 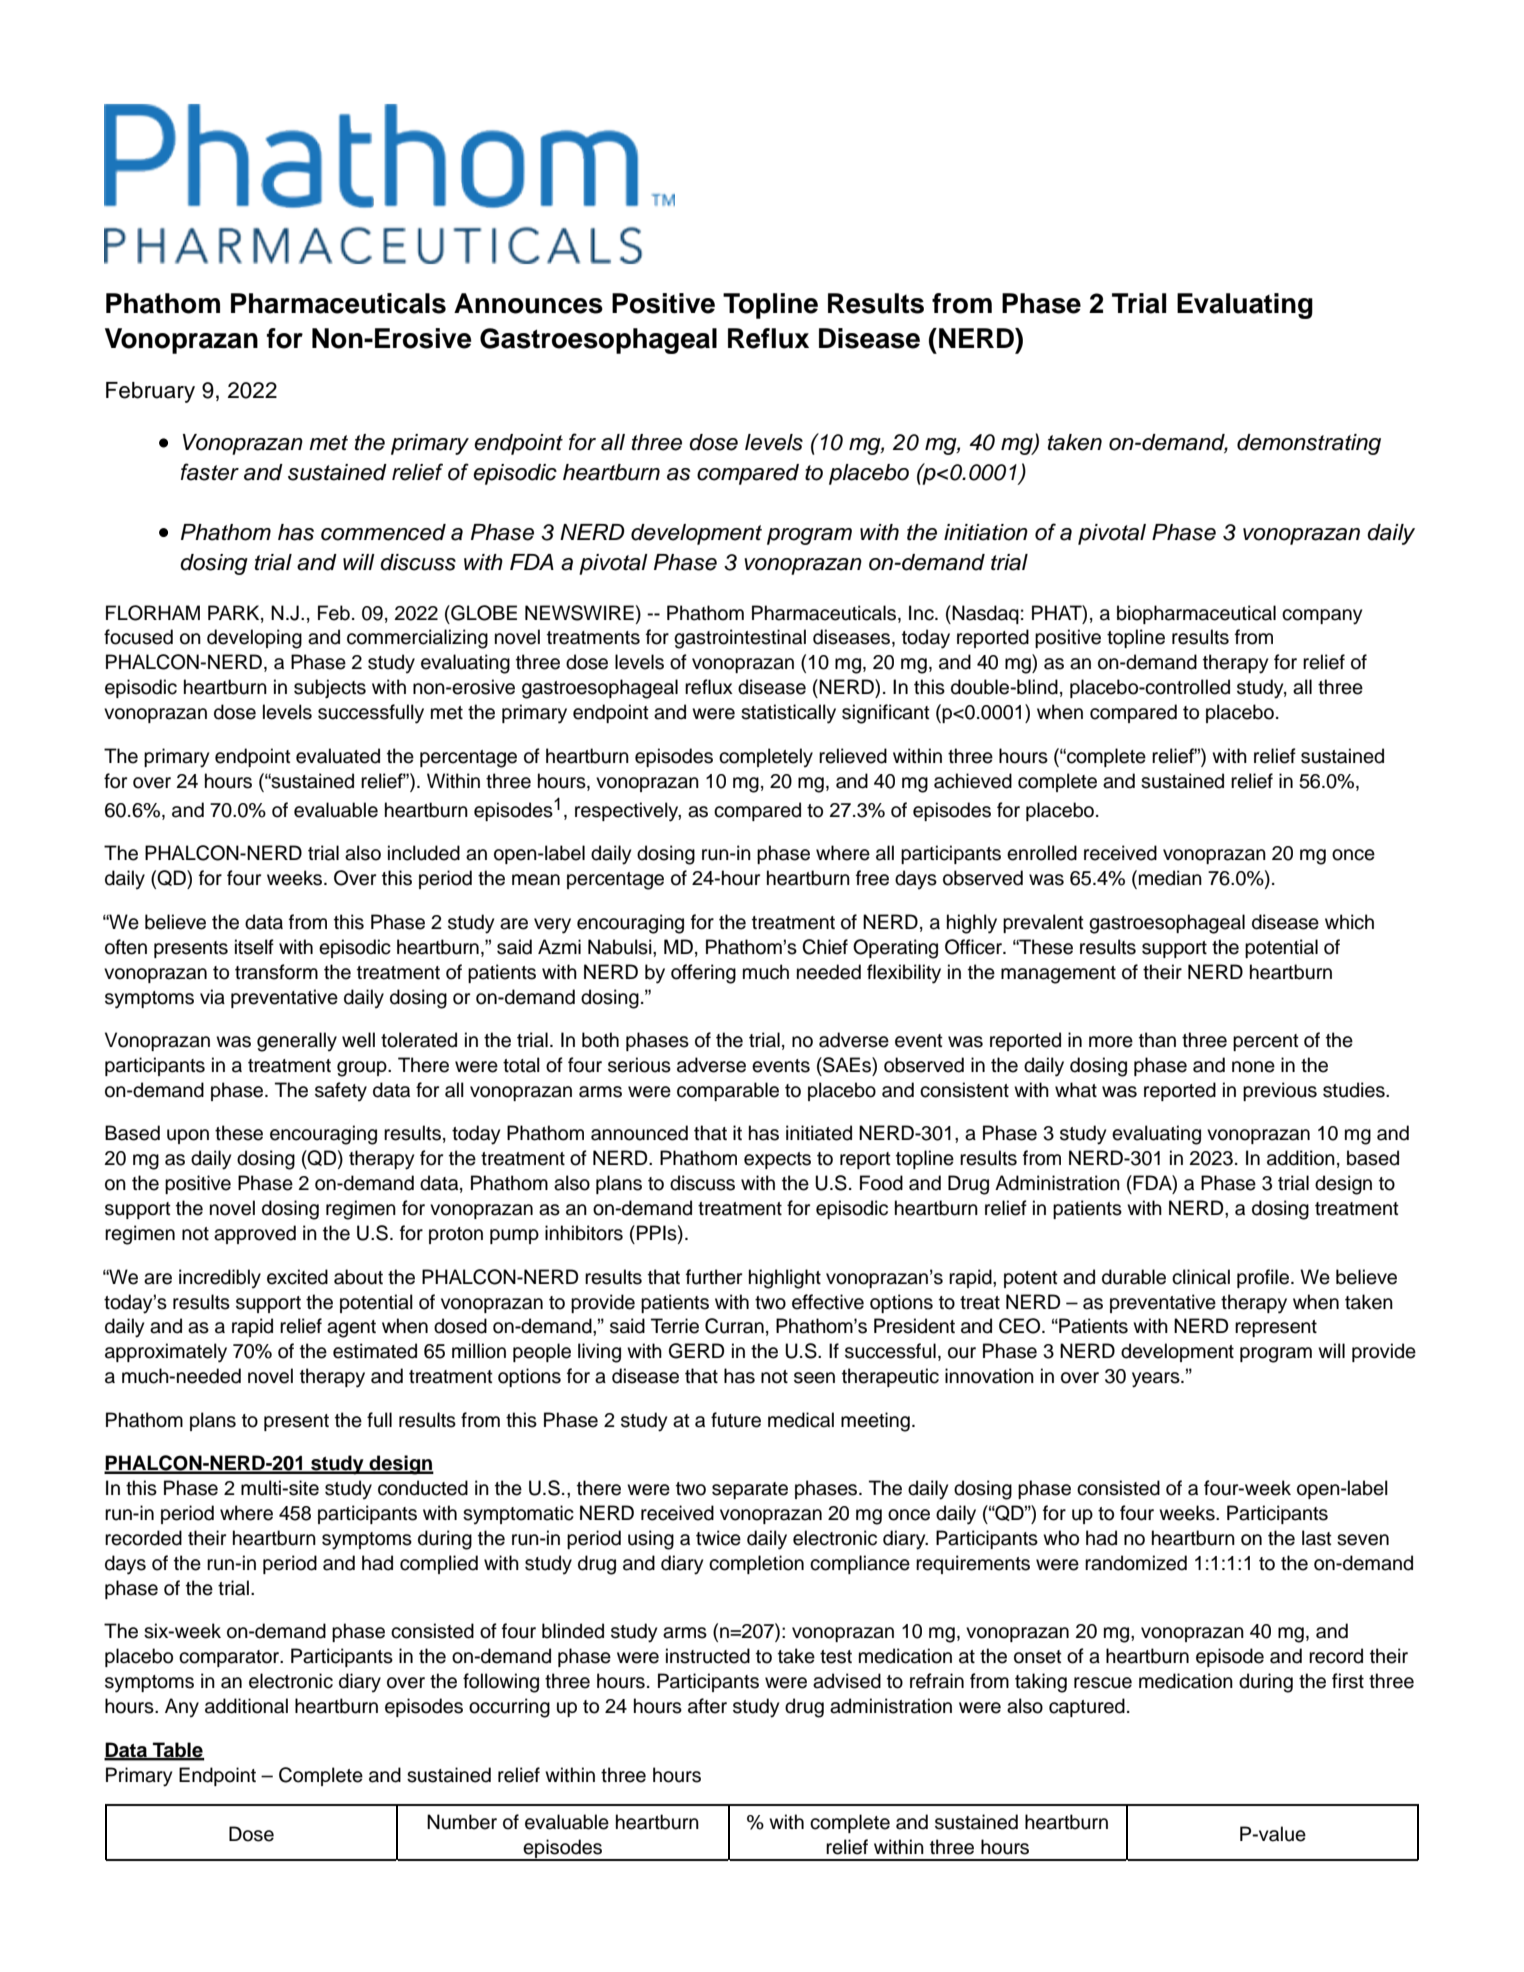 I want to click on Announces, so click(x=528, y=303).
